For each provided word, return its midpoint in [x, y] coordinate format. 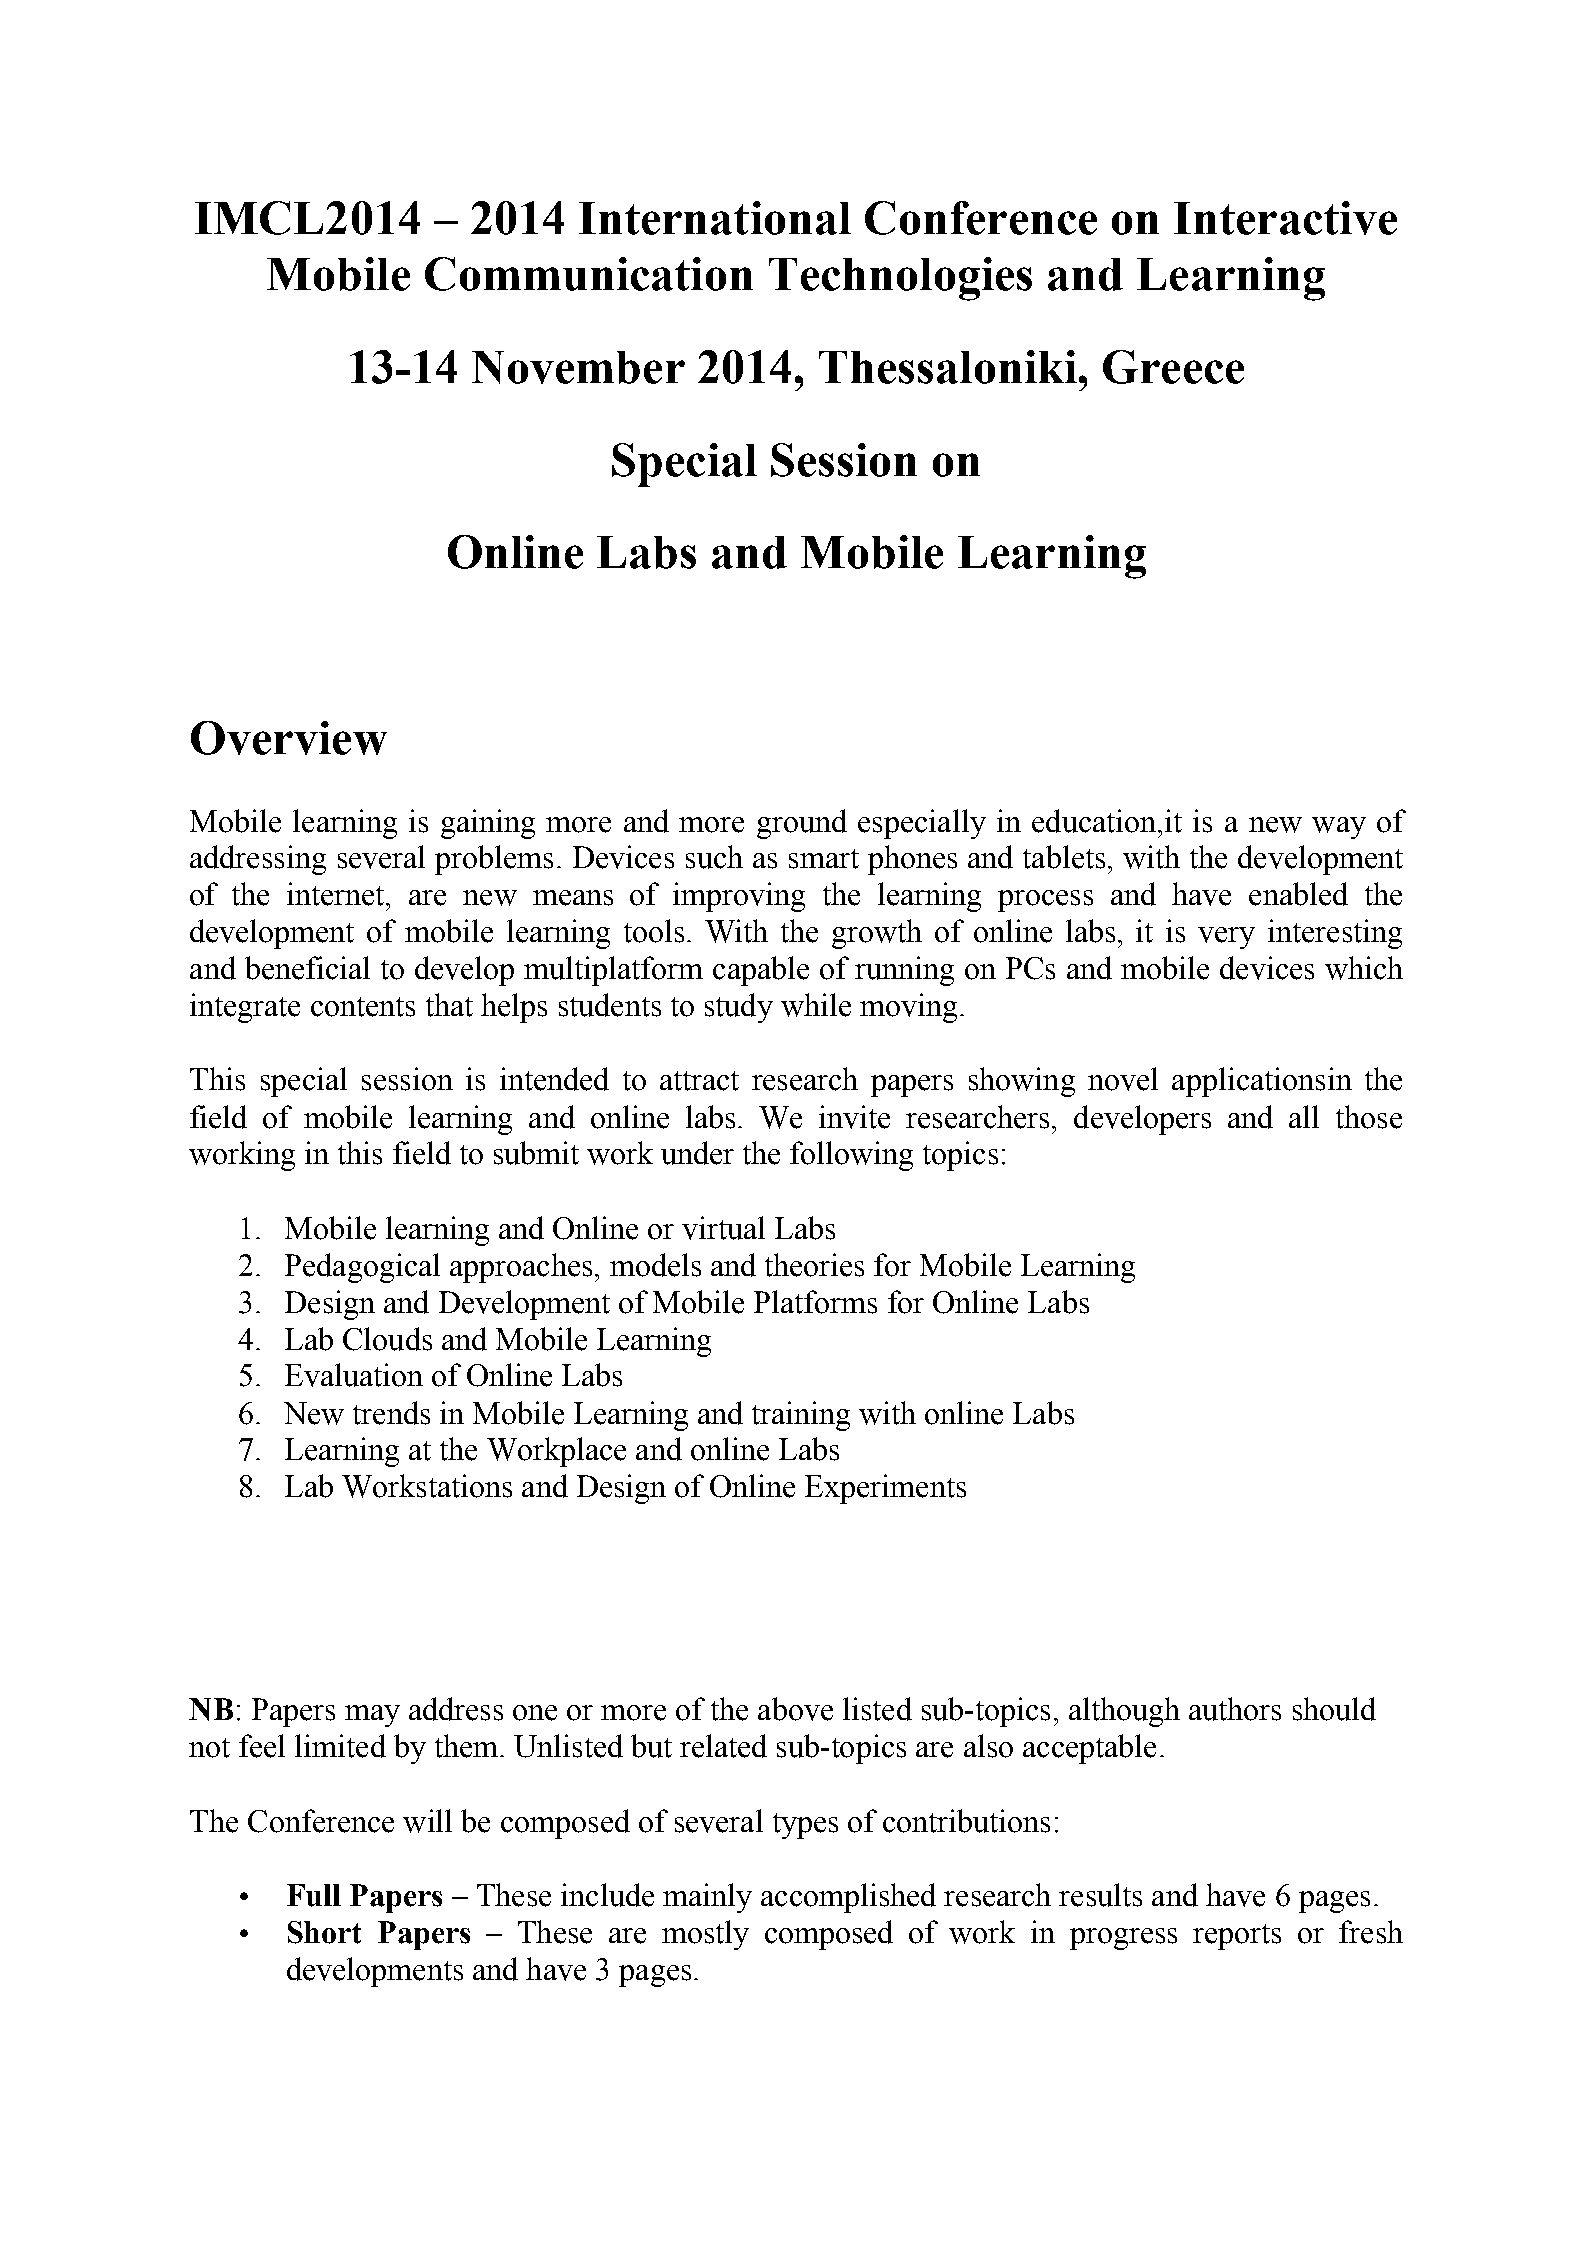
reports [1237, 1937]
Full [314, 1895]
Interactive [1285, 218]
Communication [589, 274]
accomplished [848, 1898]
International [715, 218]
